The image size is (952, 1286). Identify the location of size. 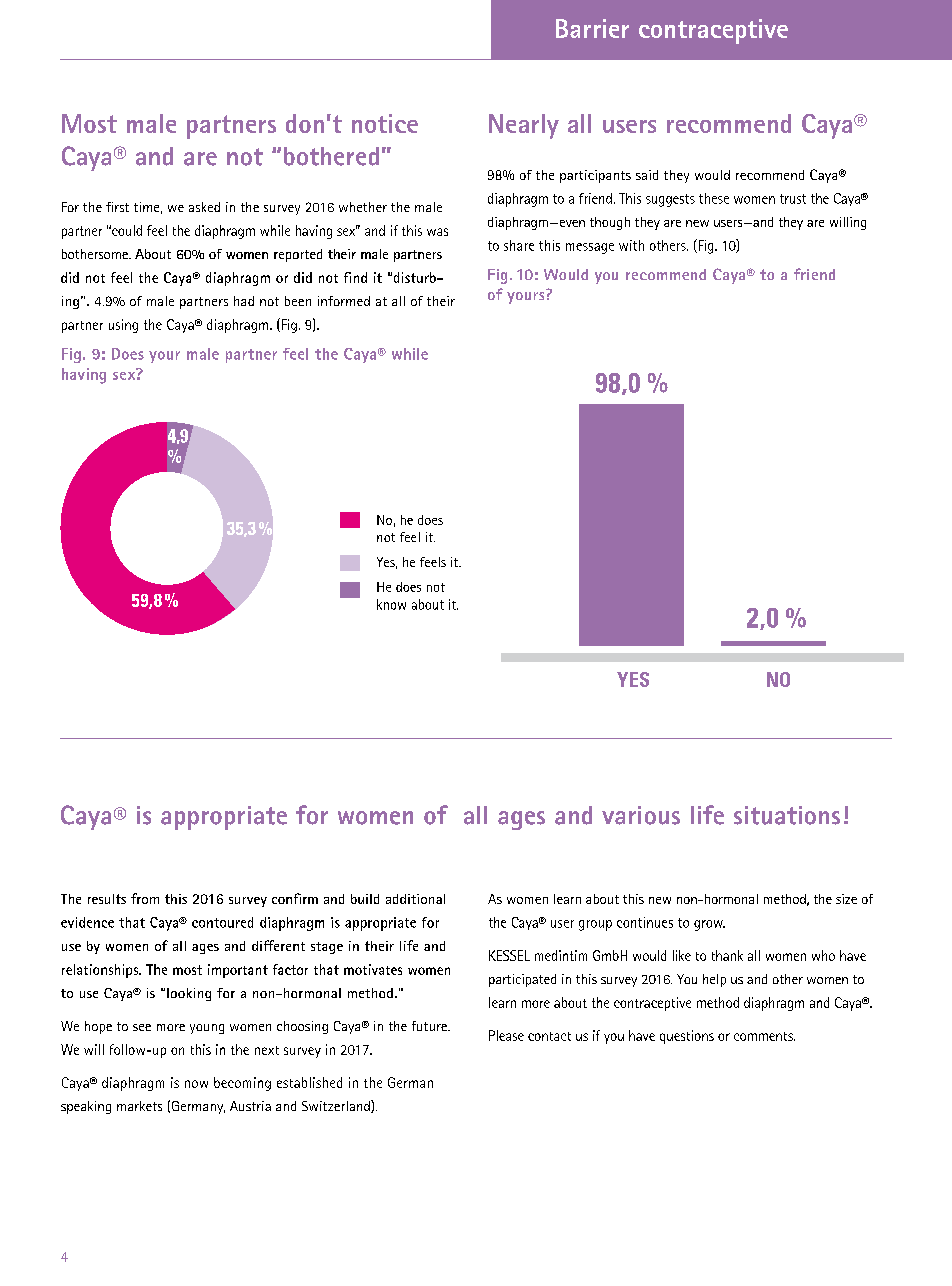
(846, 899).
